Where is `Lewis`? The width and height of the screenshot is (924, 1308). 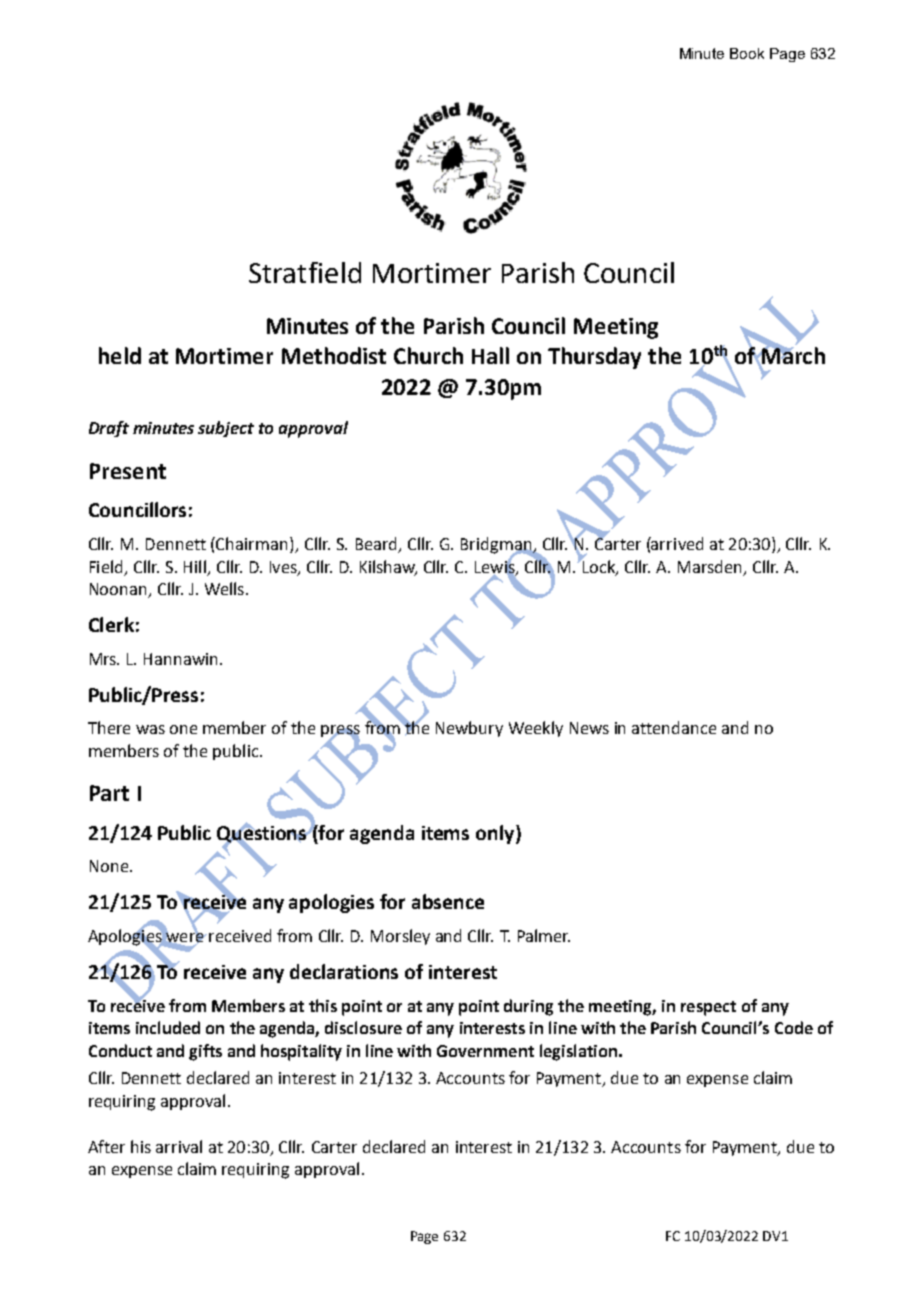 Lewis is located at coordinates (496, 566).
